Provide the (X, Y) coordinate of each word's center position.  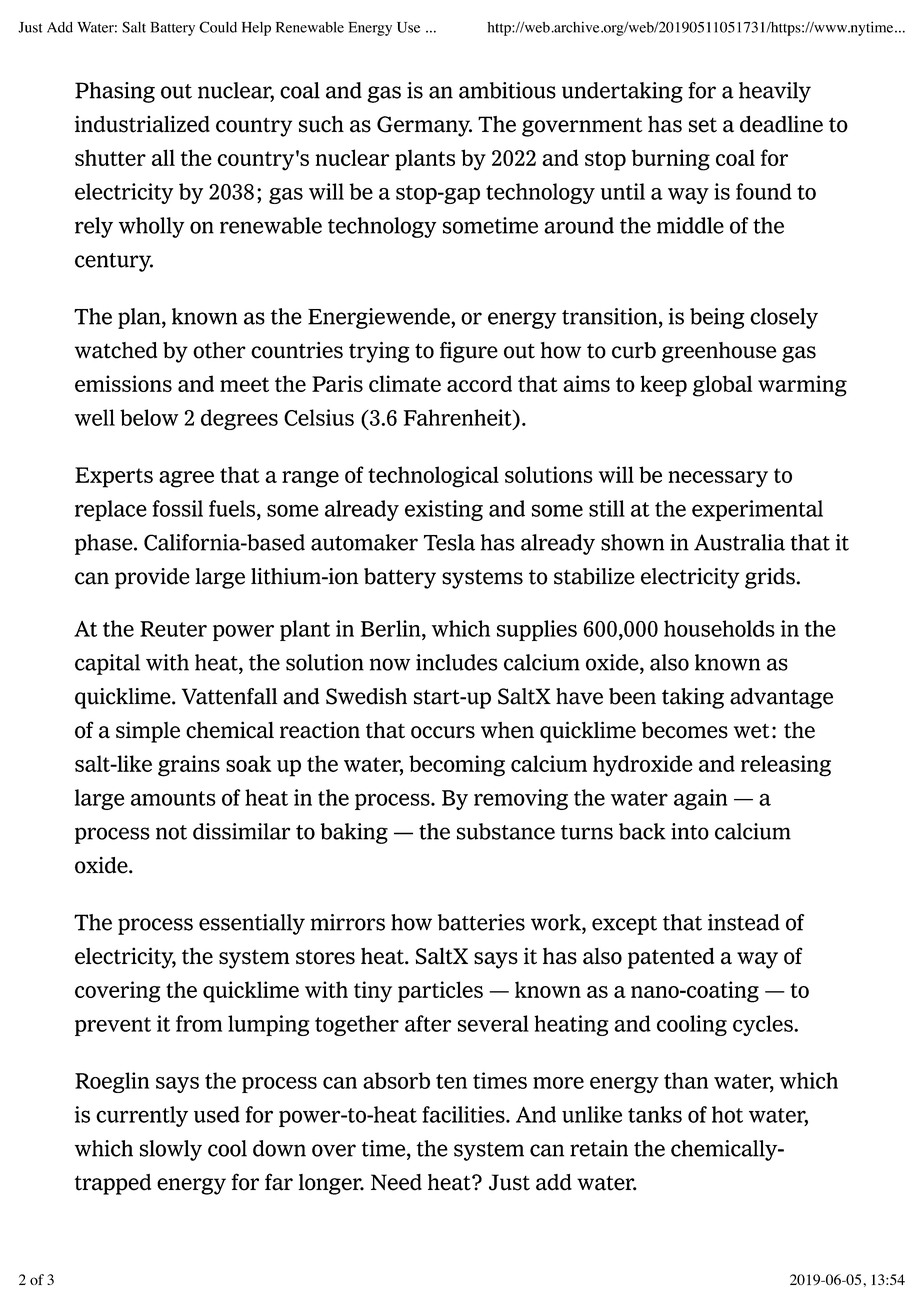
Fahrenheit (459, 417)
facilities (464, 1114)
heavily (775, 92)
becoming (457, 766)
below (149, 417)
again (700, 799)
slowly (171, 1150)
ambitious (507, 90)
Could (218, 27)
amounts (173, 798)
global (722, 386)
